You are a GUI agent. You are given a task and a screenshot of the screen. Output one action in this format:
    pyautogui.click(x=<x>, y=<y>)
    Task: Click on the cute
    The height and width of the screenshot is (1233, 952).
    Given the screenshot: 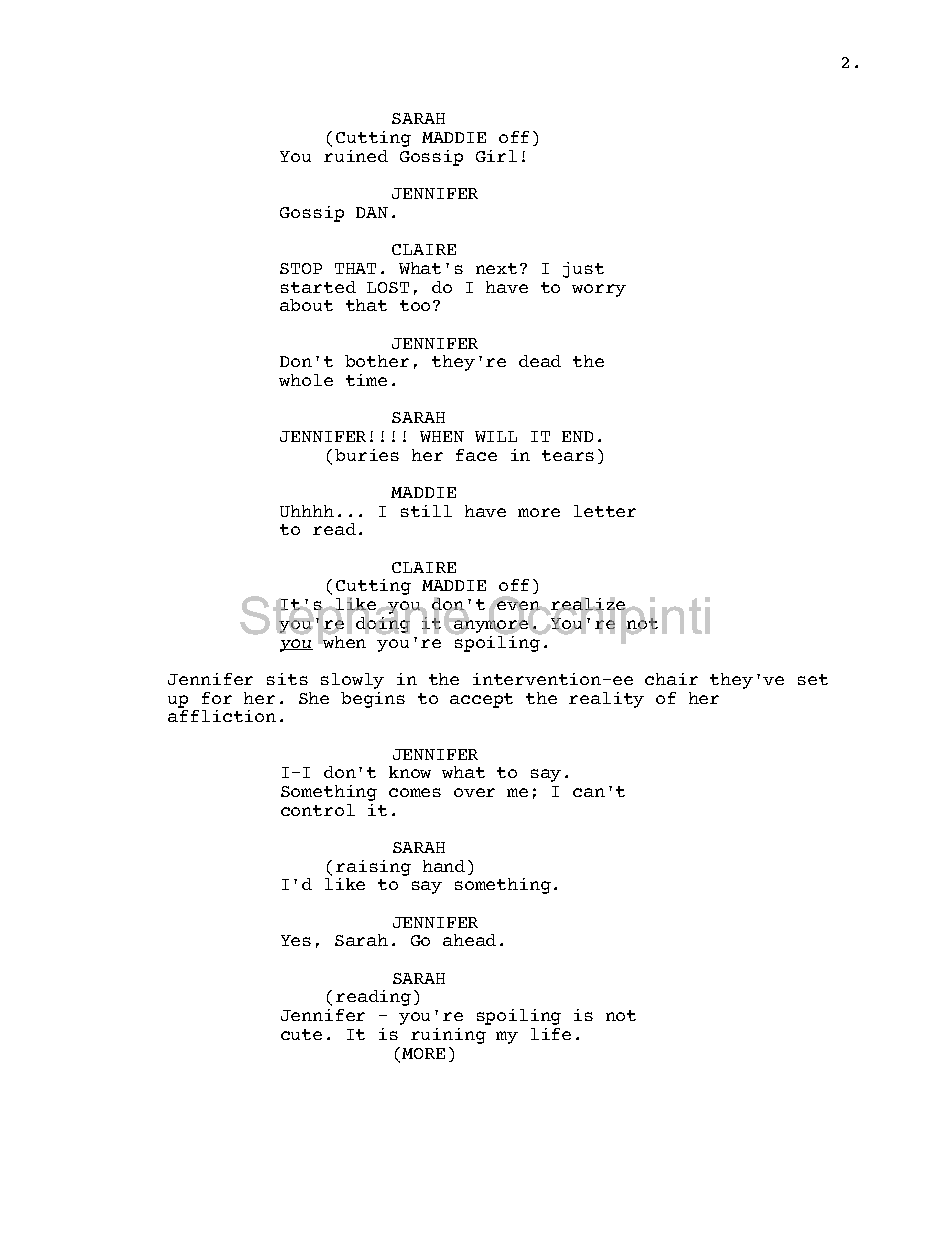 What is the action you would take?
    pyautogui.click(x=301, y=1034)
